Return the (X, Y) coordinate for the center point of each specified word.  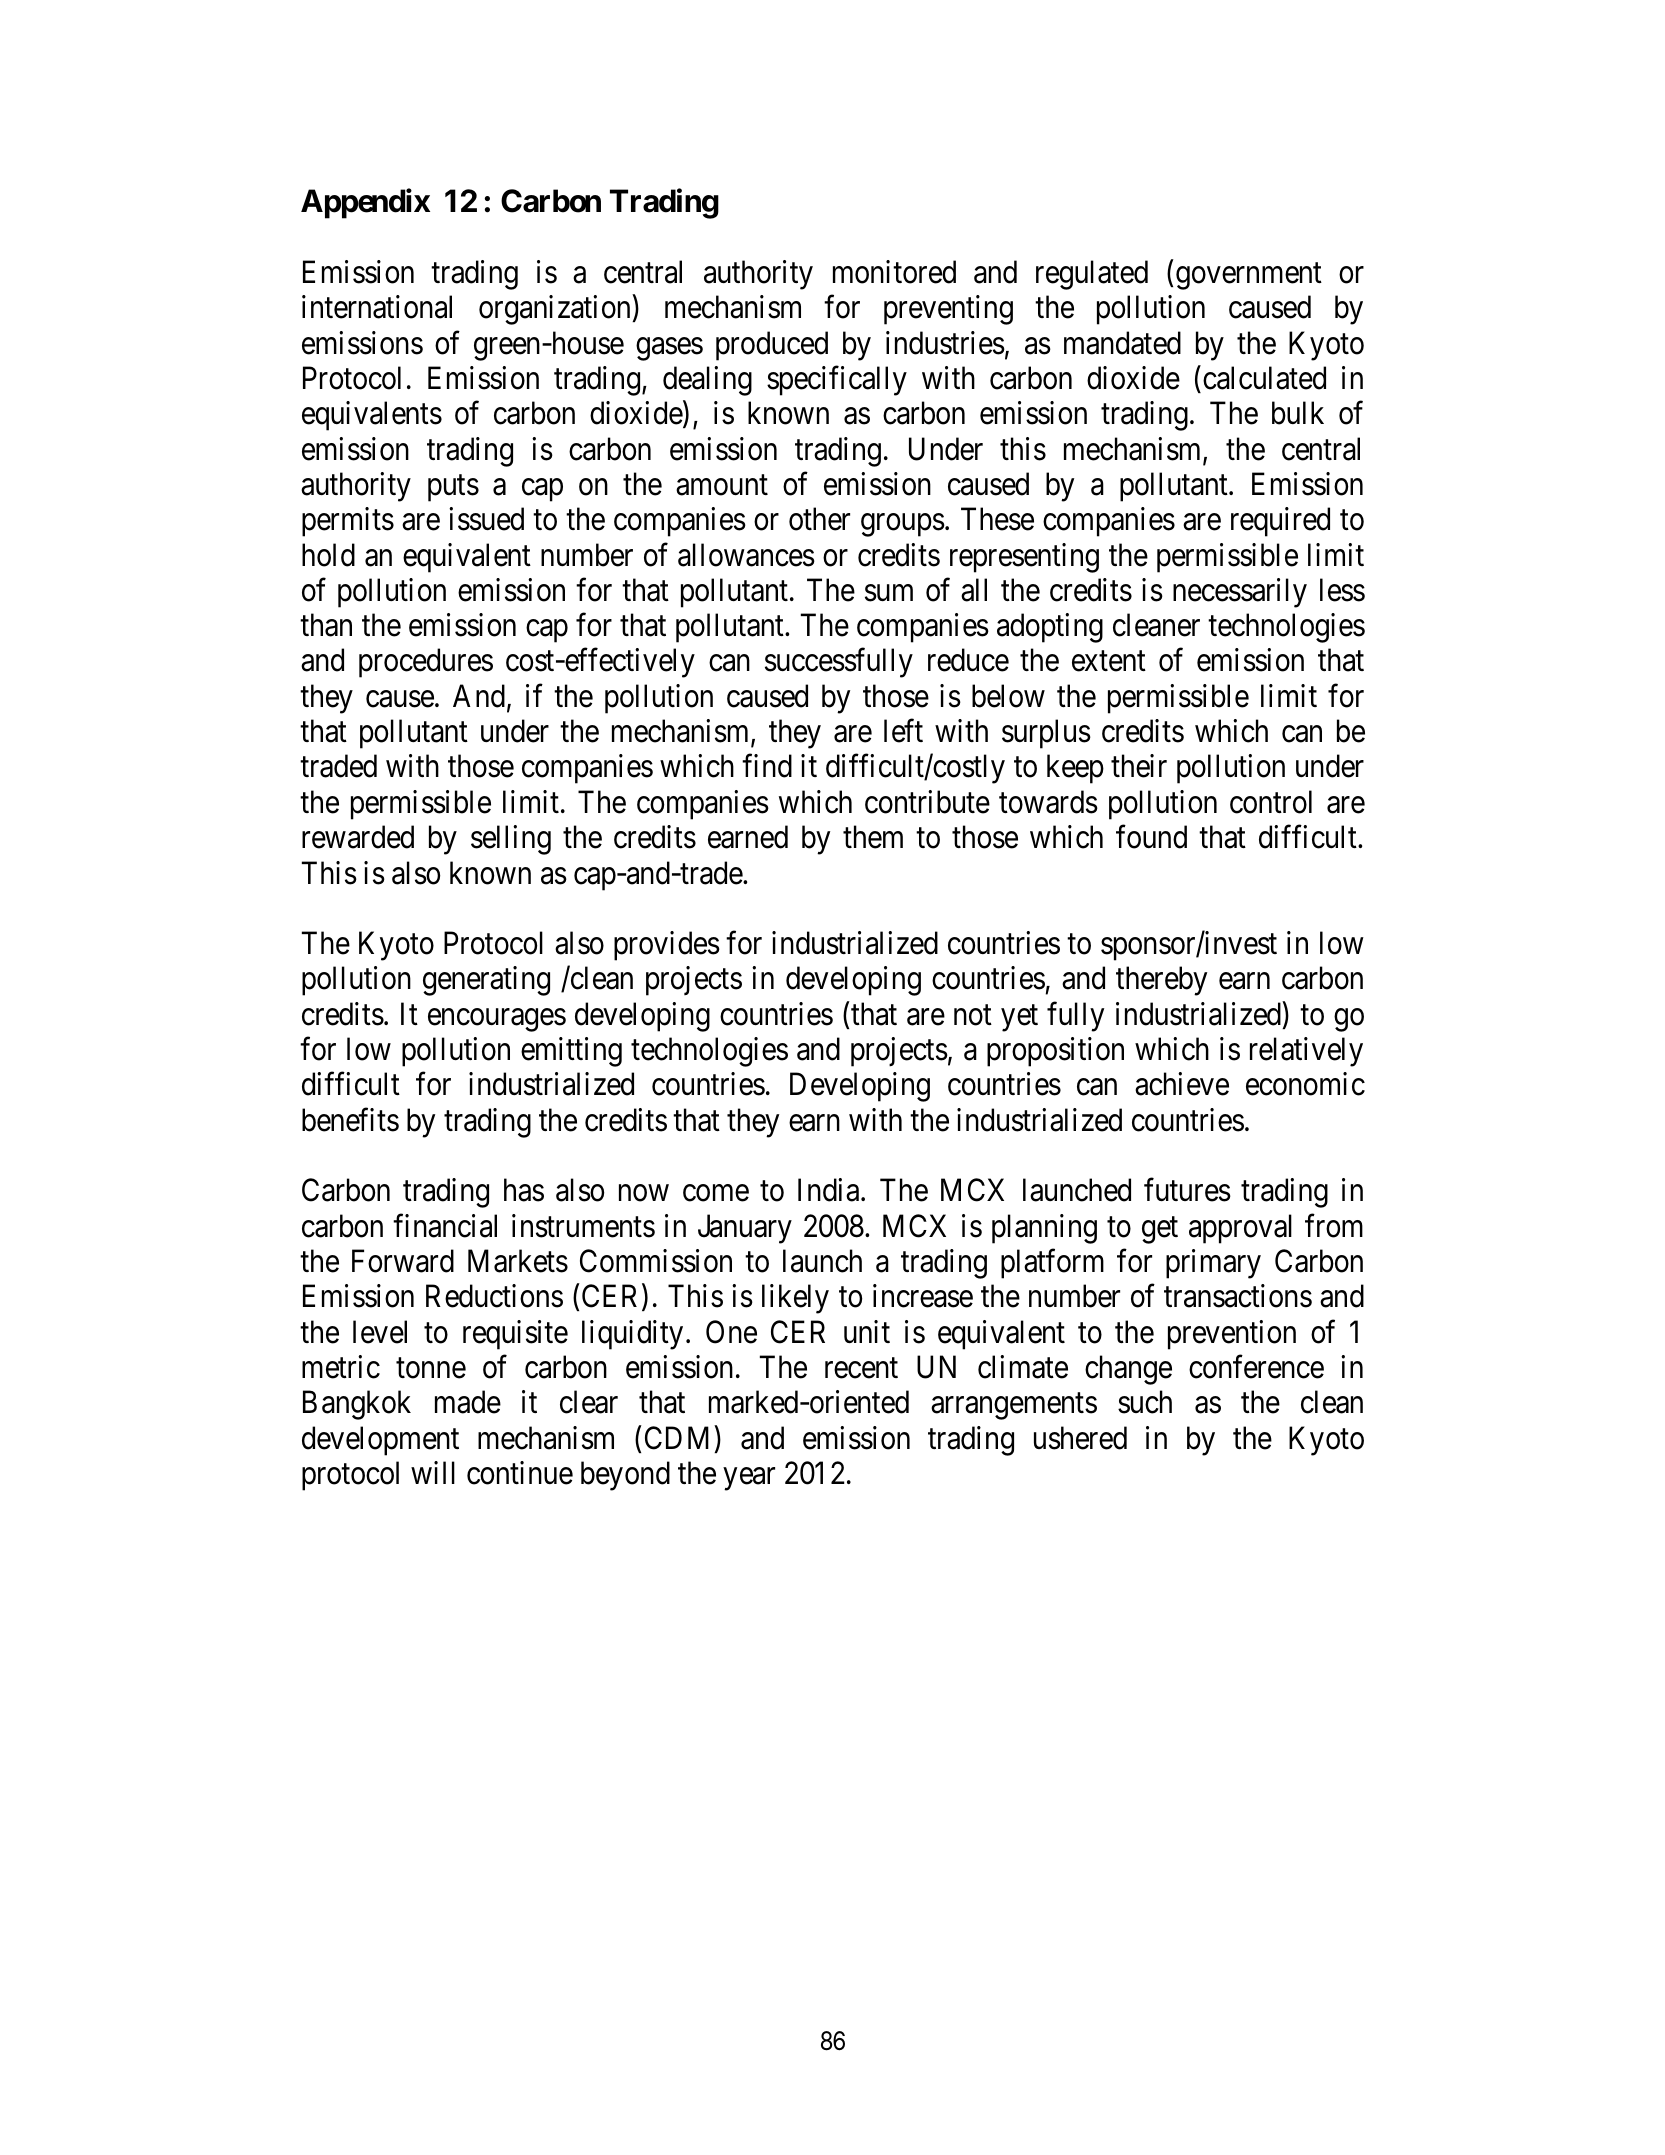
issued (486, 519)
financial (445, 1226)
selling (511, 840)
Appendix (365, 204)
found (1151, 837)
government (1249, 276)
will (433, 1472)
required (1280, 522)
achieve (1182, 1084)
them (873, 837)
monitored (894, 272)
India (830, 1190)
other (819, 519)
